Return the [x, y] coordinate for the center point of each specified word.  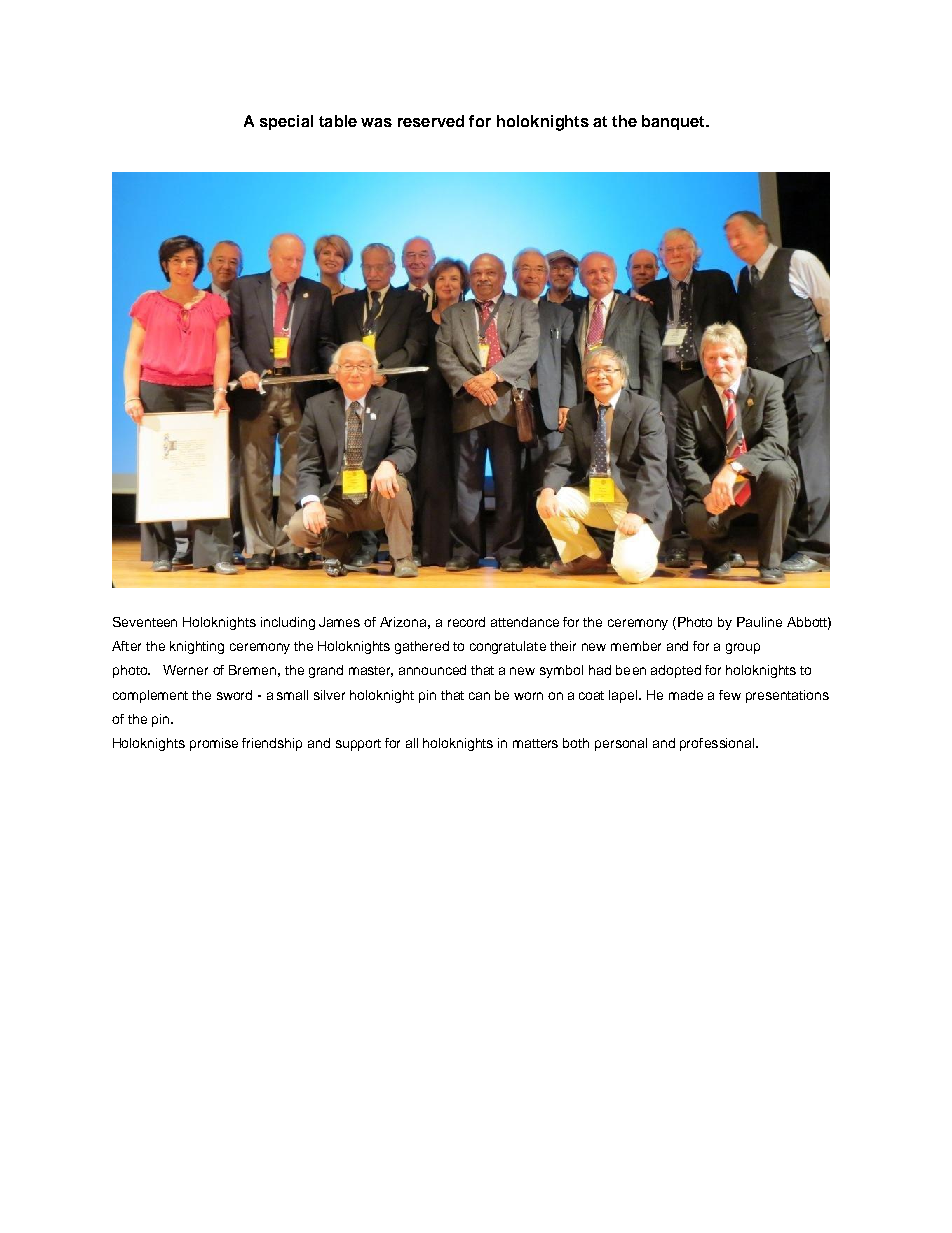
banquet [674, 122]
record [466, 622]
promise [214, 744]
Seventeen [145, 622]
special [286, 122]
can [479, 696]
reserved [431, 121]
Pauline [759, 622]
